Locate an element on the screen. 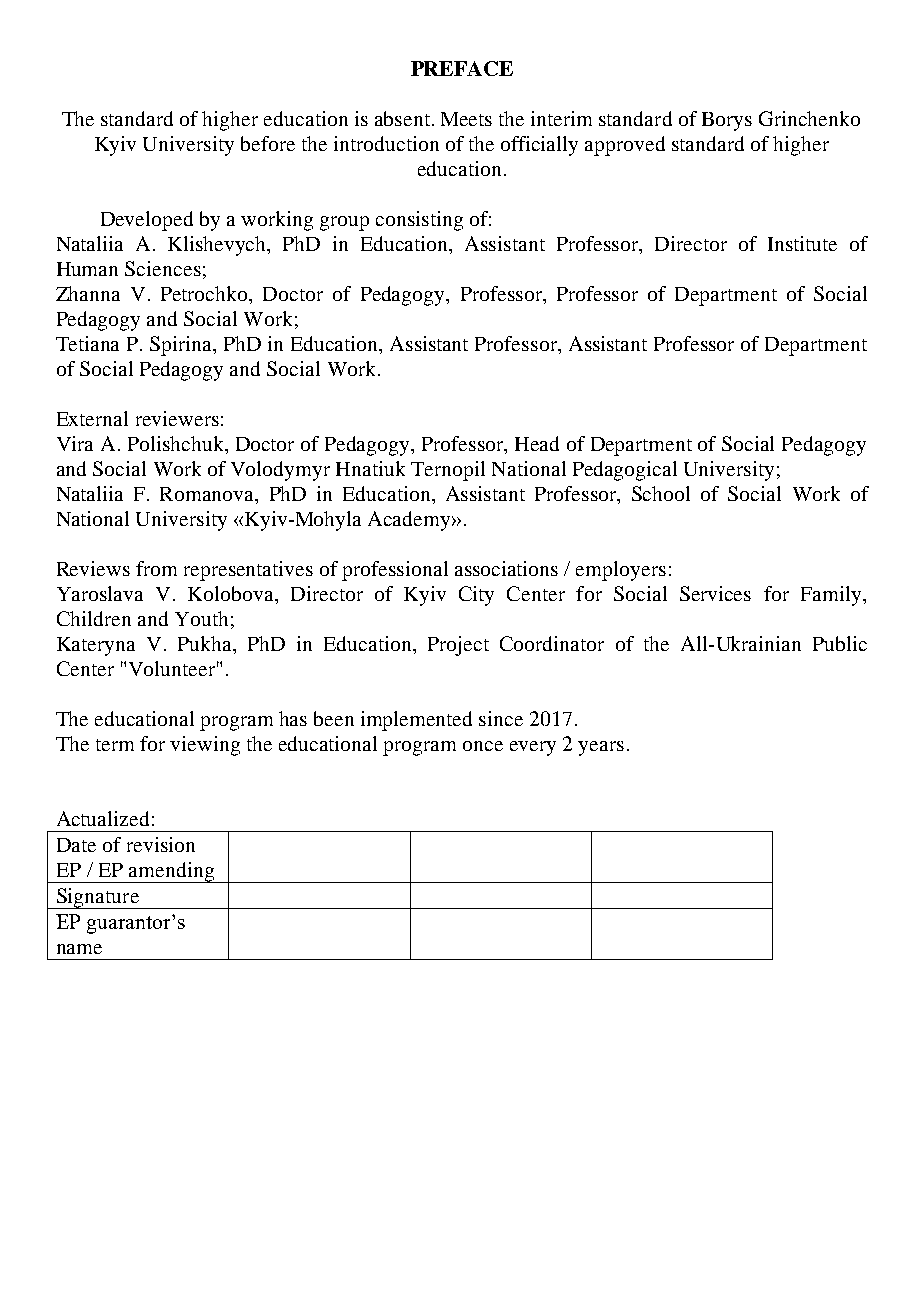 The width and height of the screenshot is (924, 1308). before is located at coordinates (268, 143).
